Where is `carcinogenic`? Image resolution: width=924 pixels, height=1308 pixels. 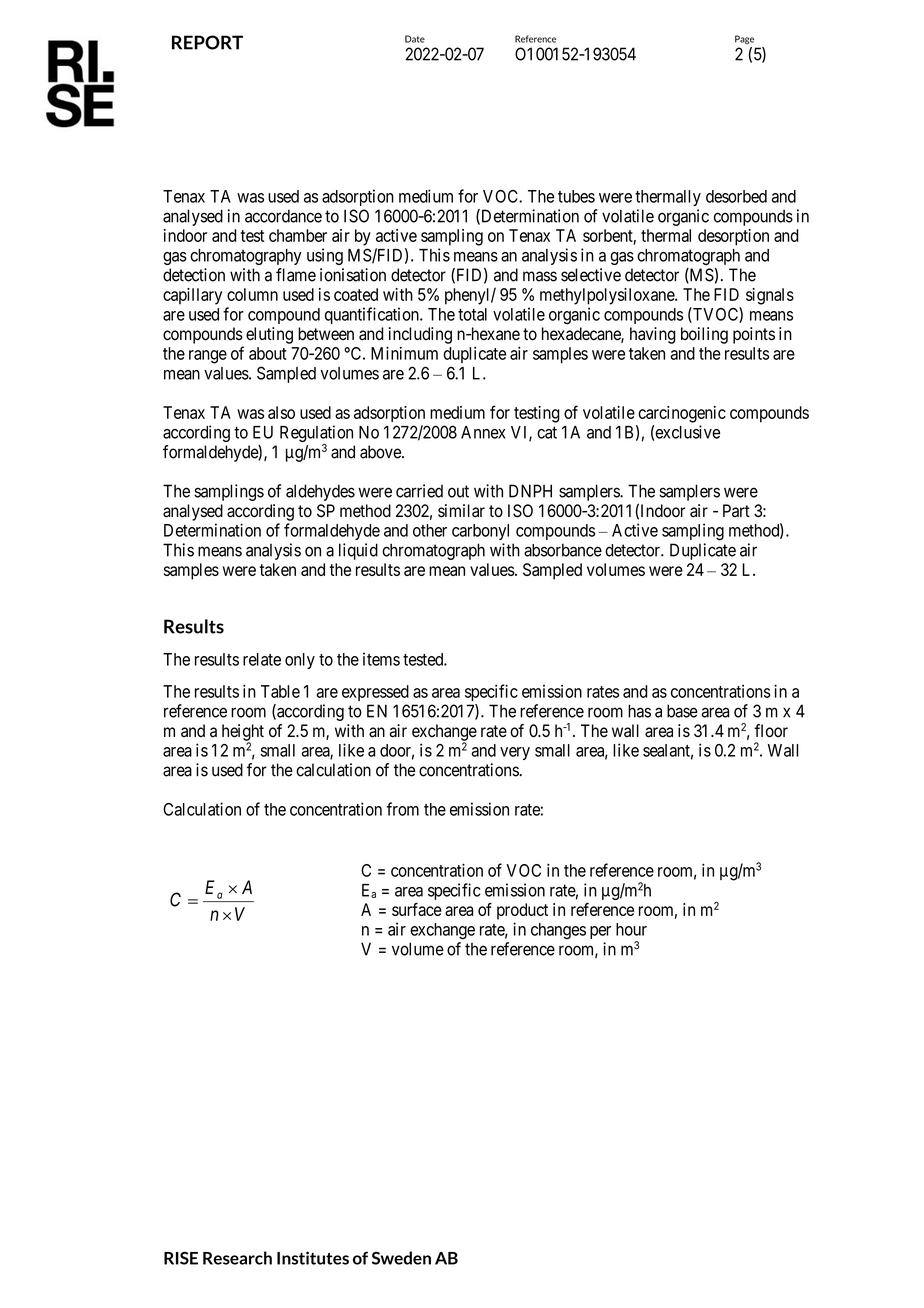
carcinogenic is located at coordinates (682, 414).
